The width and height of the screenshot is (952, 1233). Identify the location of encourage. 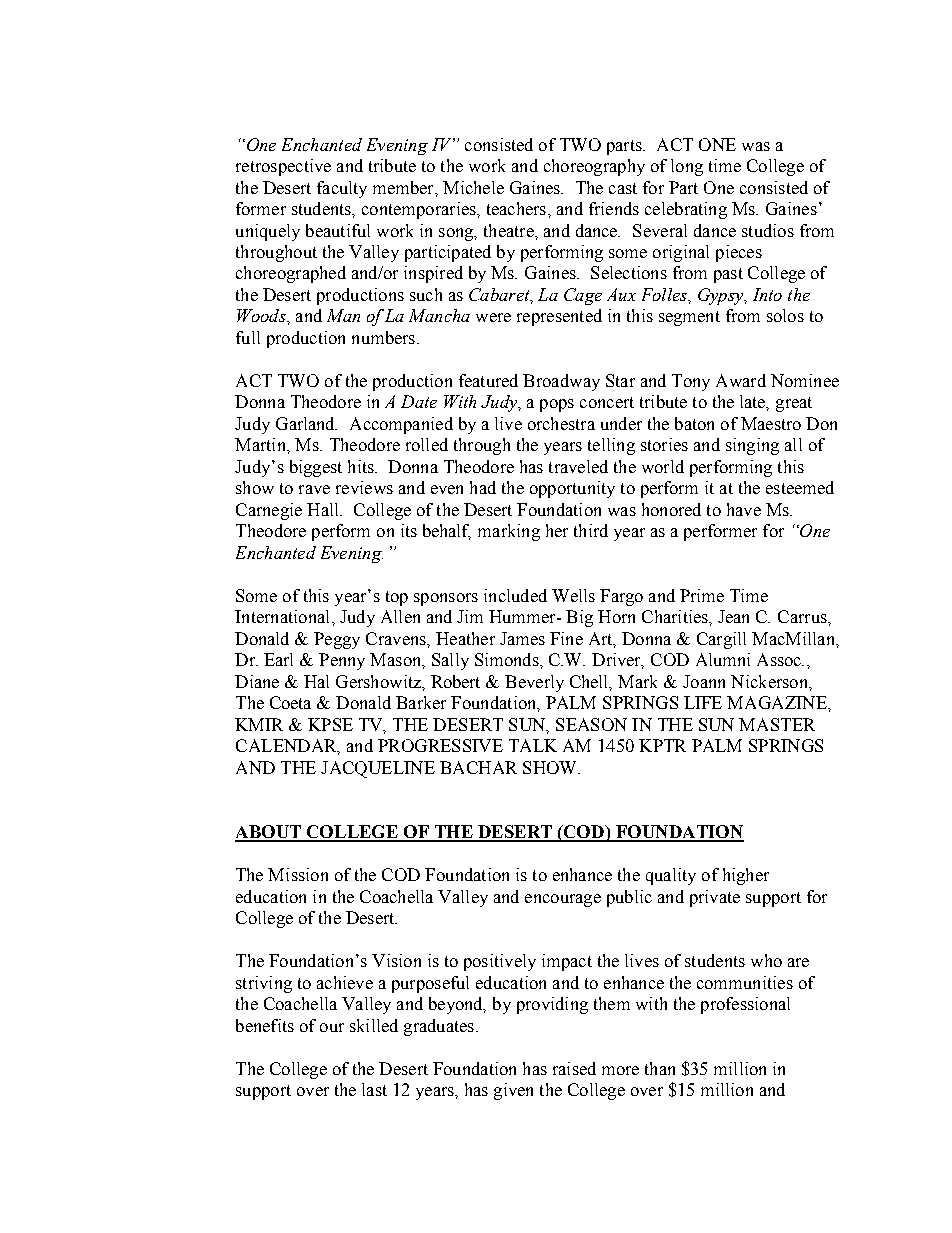
(563, 900).
